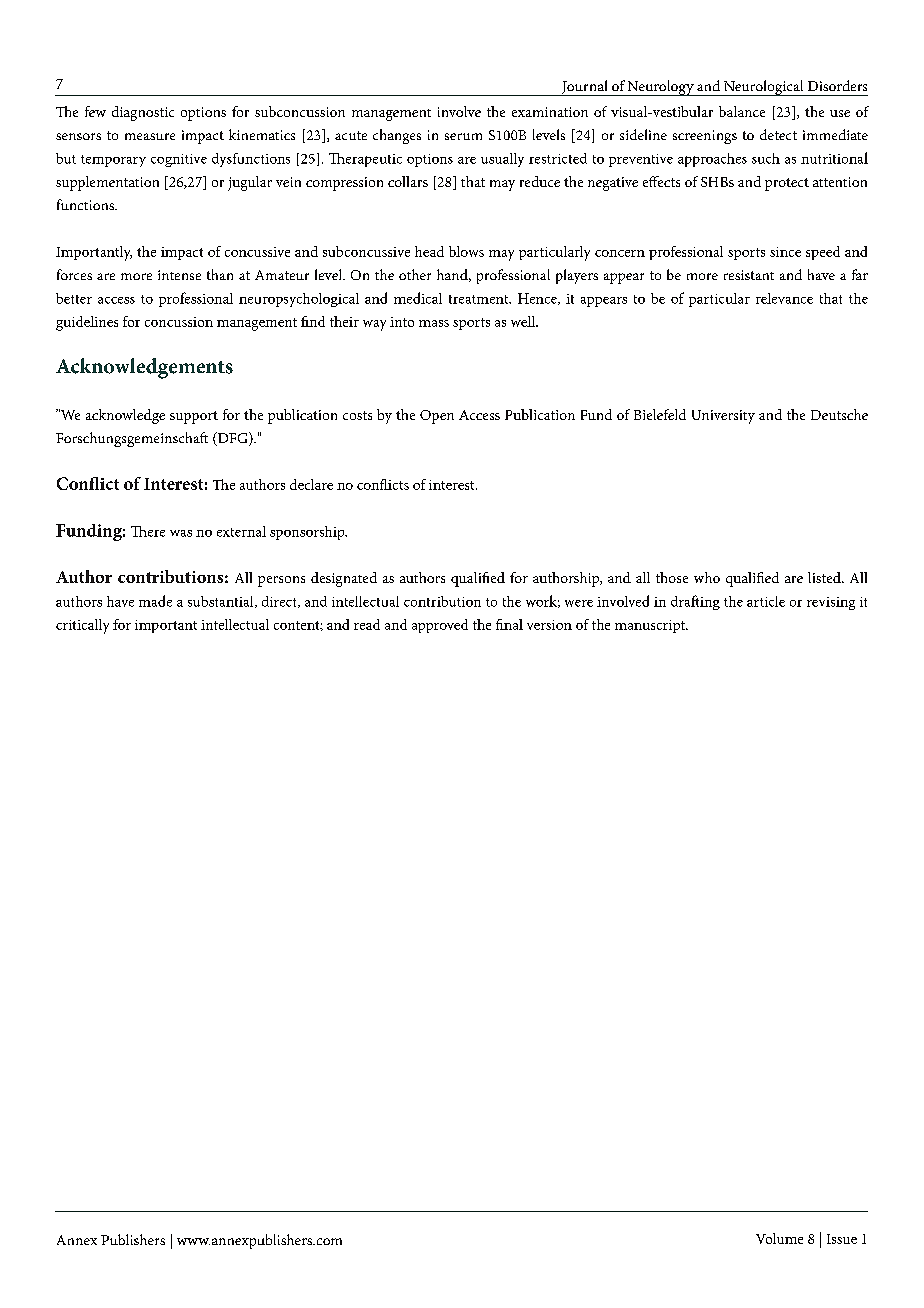 The height and width of the screenshot is (1308, 924). What do you see at coordinates (778, 134) in the screenshot?
I see `detect` at bounding box center [778, 134].
